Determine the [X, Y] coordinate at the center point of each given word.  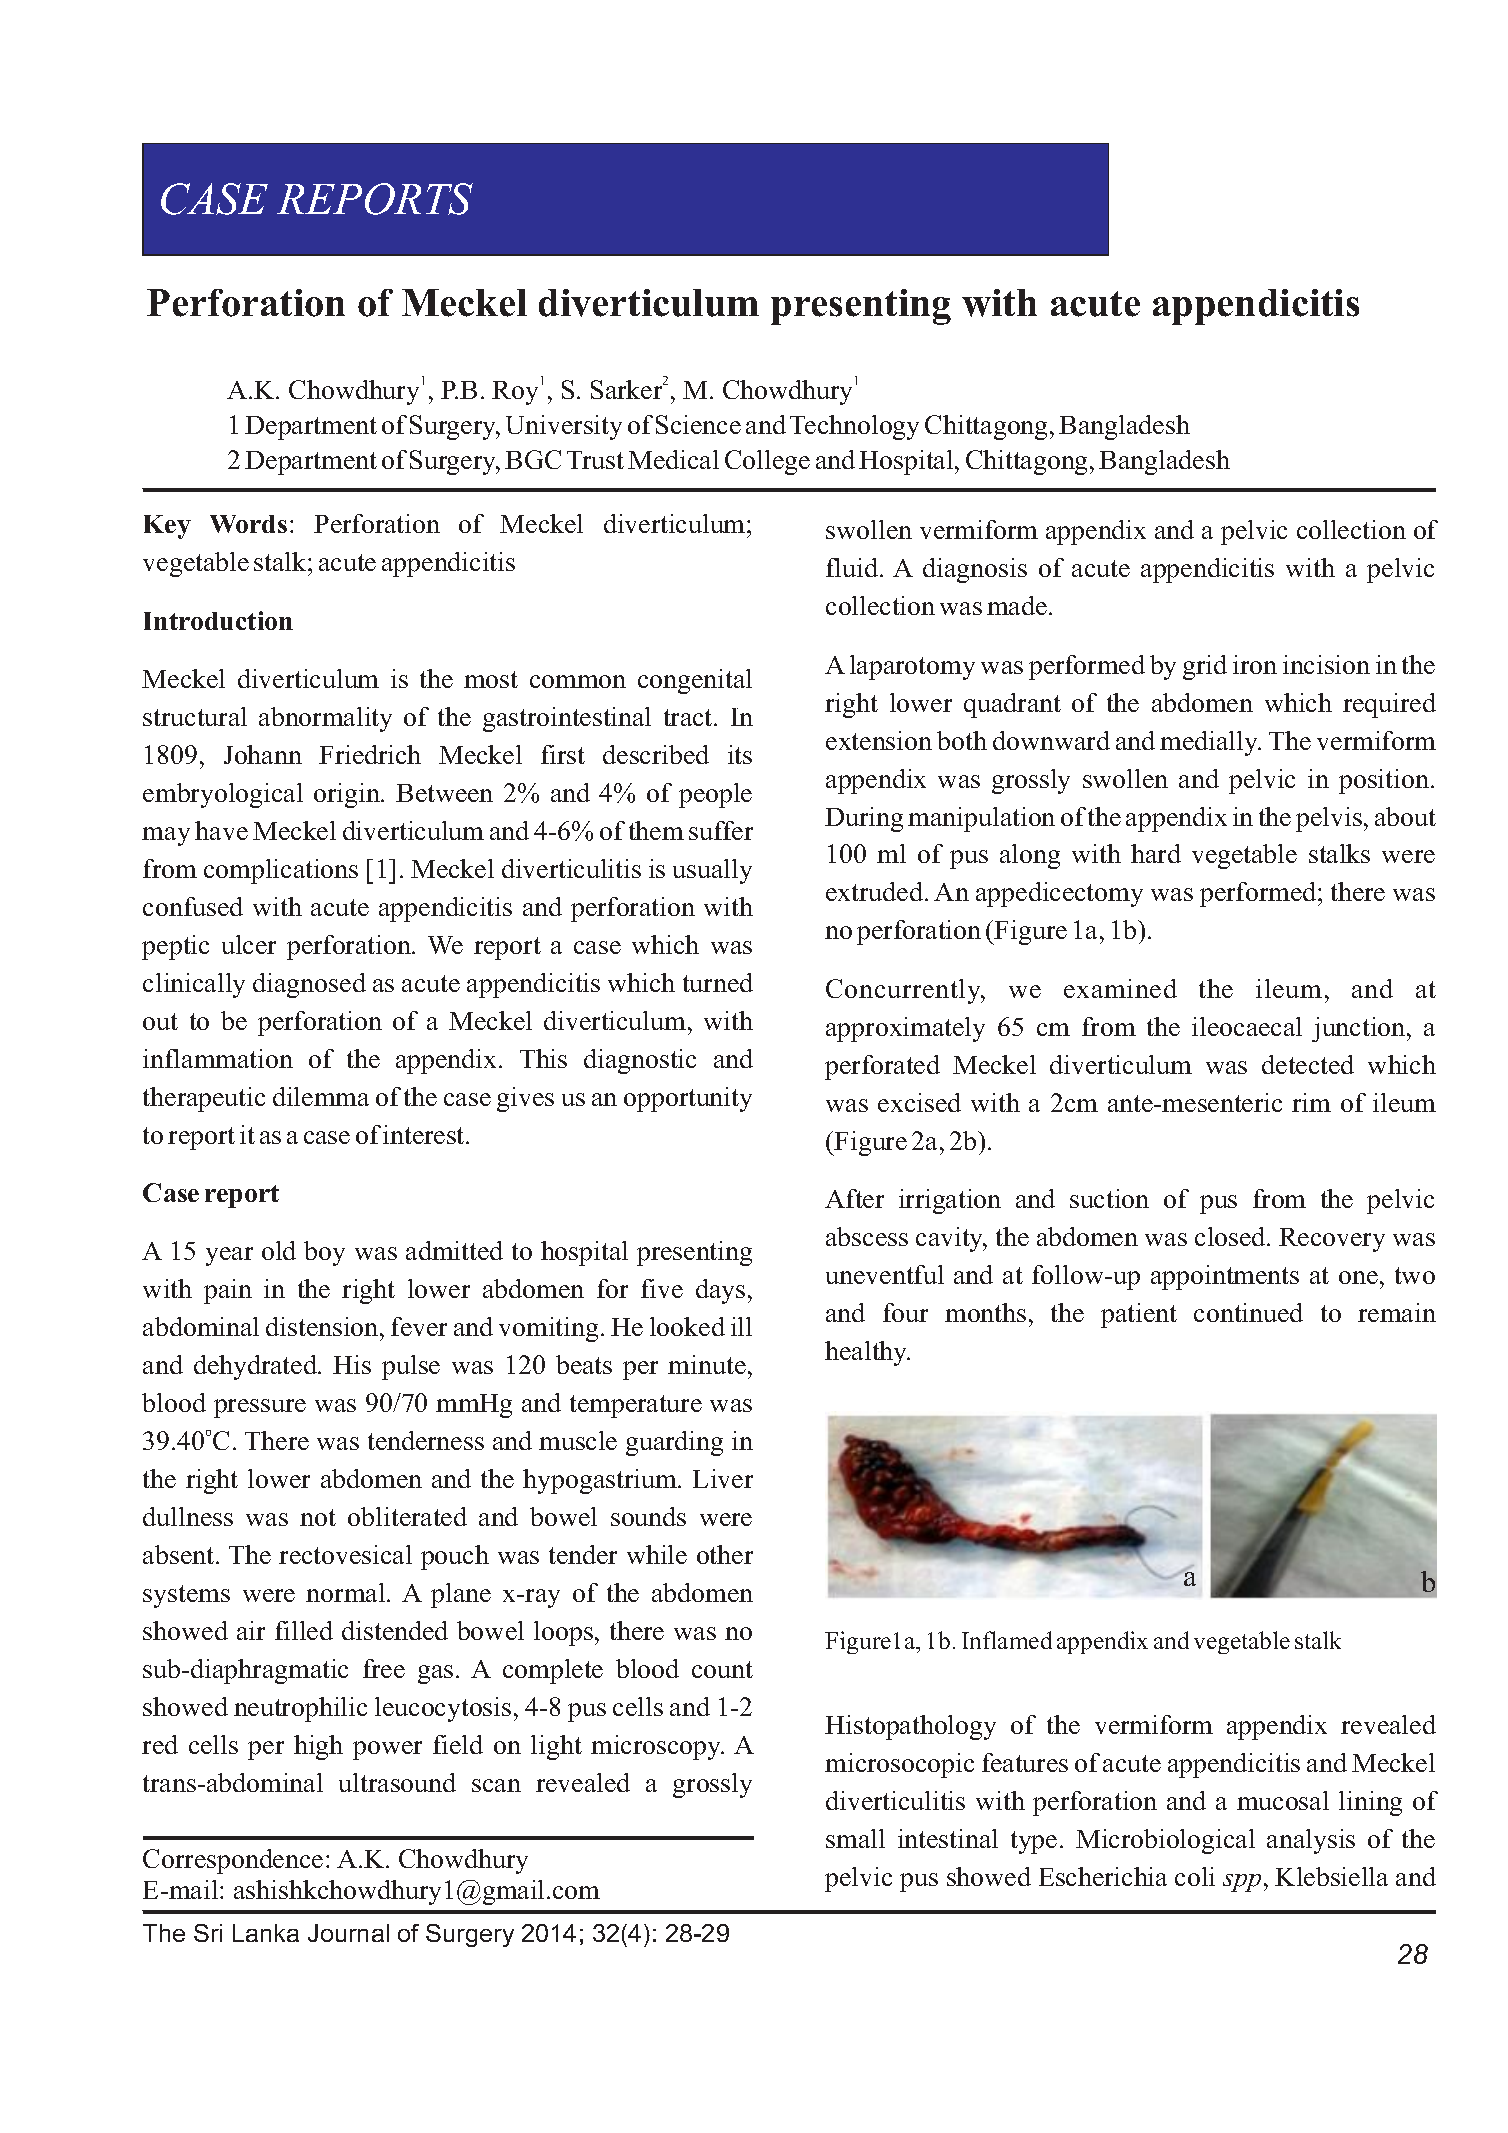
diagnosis [975, 570]
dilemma [321, 1096]
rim [1311, 1102]
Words [248, 524]
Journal [348, 1933]
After [854, 1198]
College [767, 462]
